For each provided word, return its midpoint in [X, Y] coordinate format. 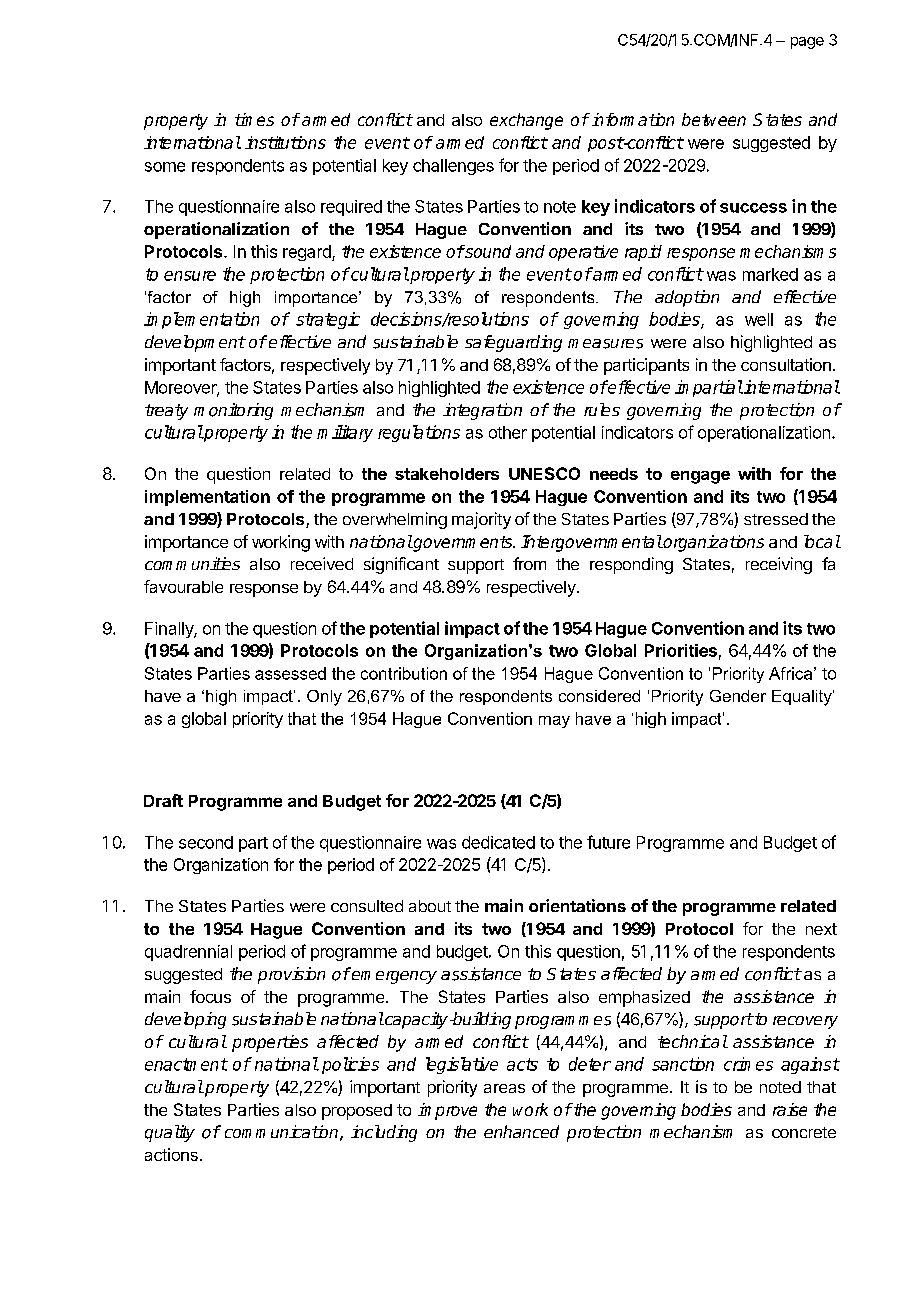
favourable [183, 586]
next [821, 929]
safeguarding [513, 343]
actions [171, 1154]
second [206, 842]
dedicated [498, 842]
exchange [526, 121]
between [714, 119]
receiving [779, 565]
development [195, 343]
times [254, 119]
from [529, 563]
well [759, 319]
